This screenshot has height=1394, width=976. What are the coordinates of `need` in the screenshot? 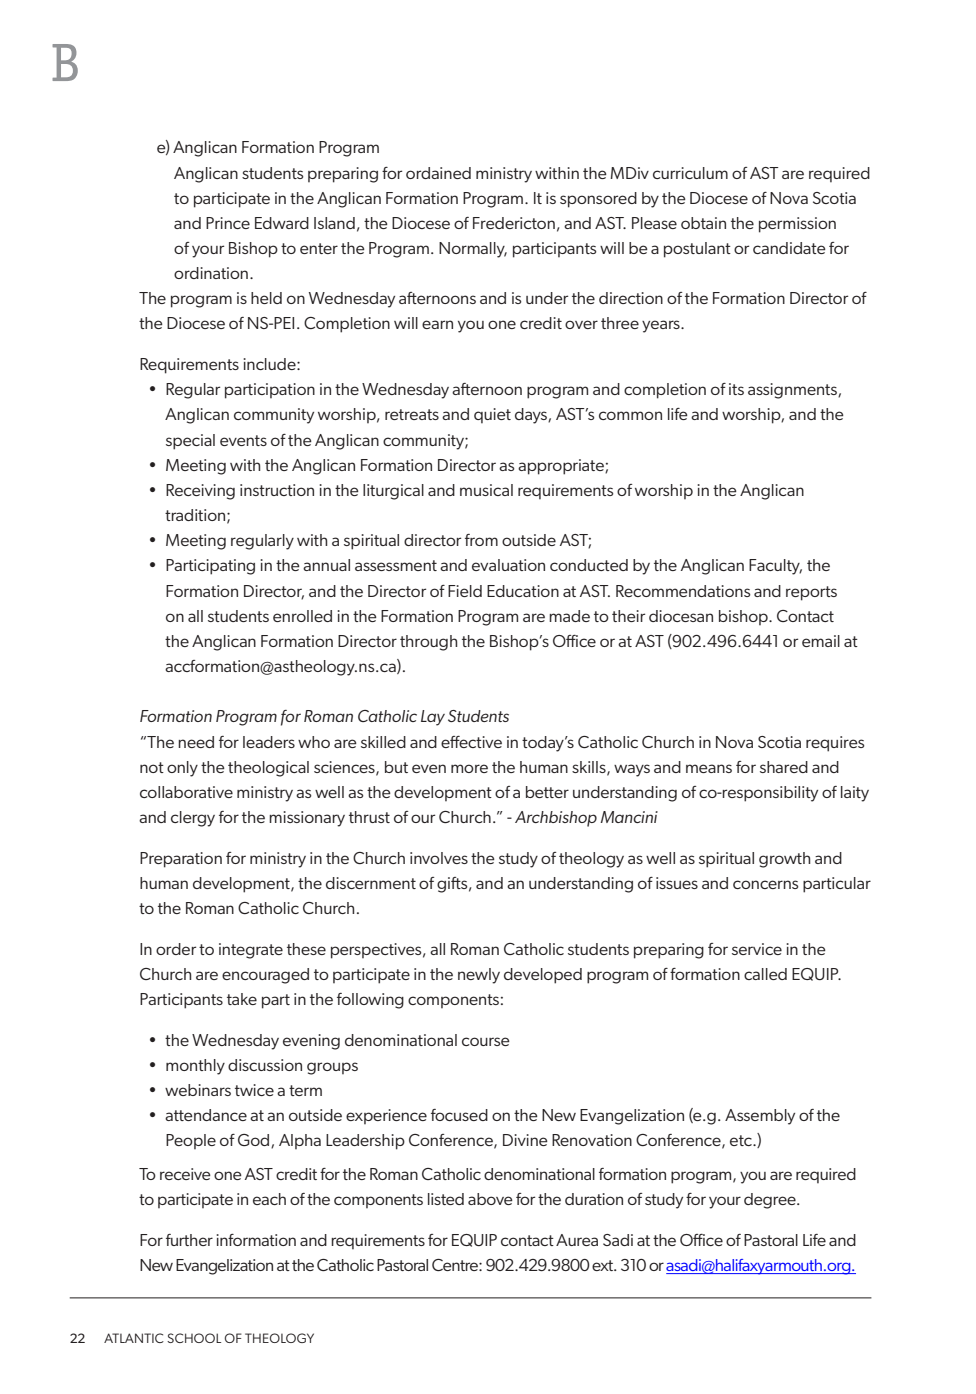 It's located at (196, 742).
